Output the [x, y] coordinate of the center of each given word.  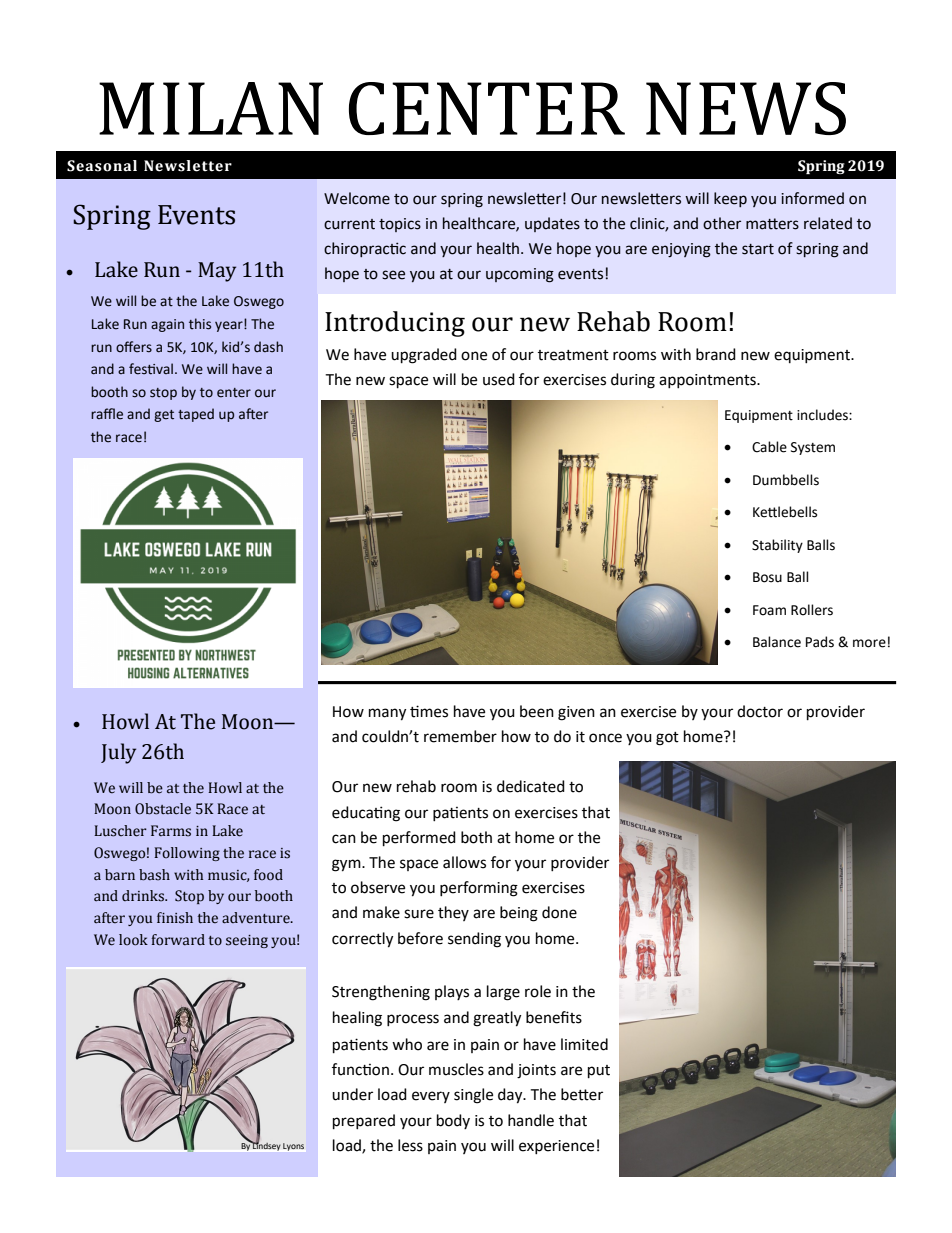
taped [196, 415]
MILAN [211, 108]
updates [552, 224]
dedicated [531, 786]
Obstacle [163, 809]
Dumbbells [786, 480]
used [499, 379]
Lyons [293, 1147]
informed [812, 198]
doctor [760, 711]
